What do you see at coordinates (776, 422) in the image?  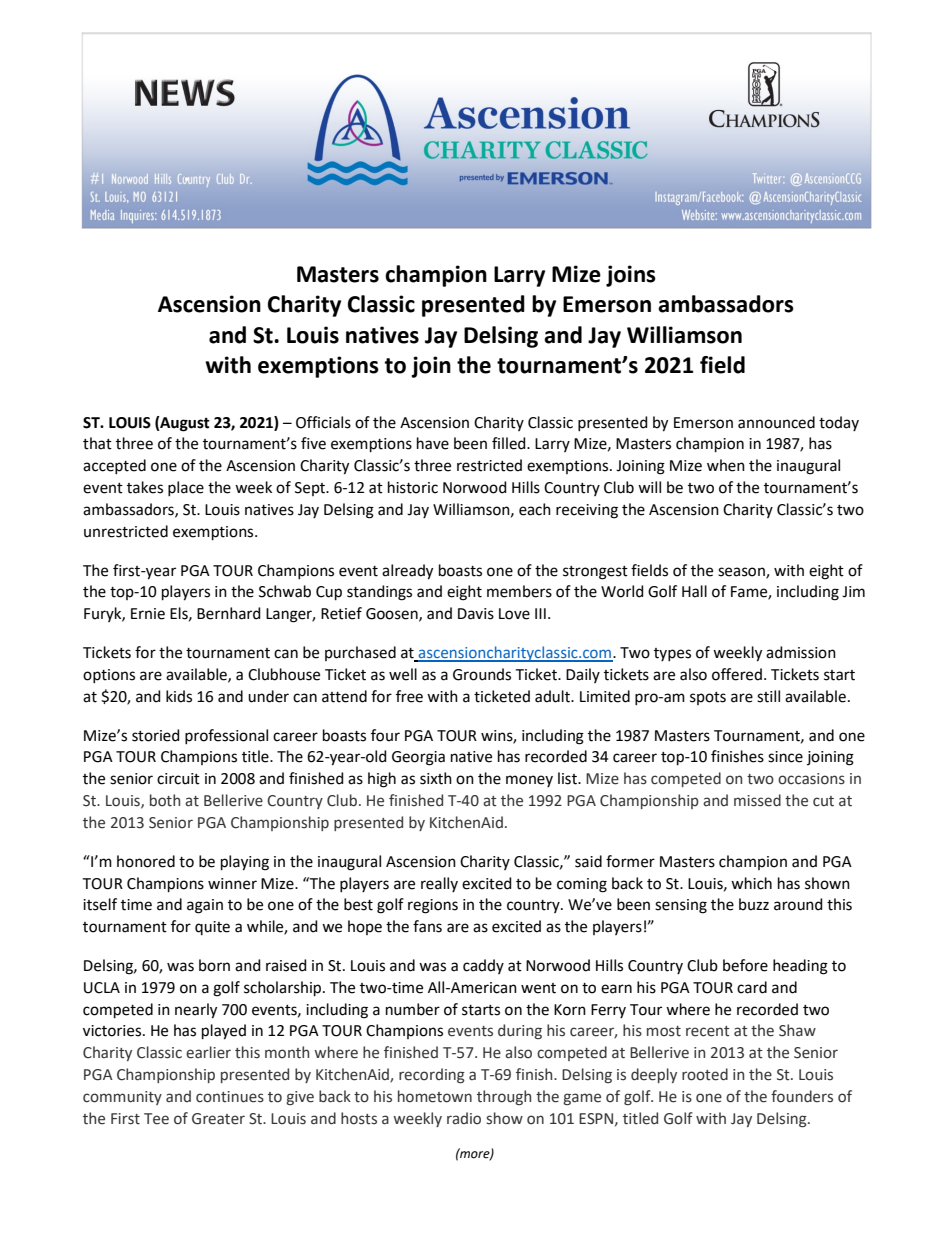 I see `announced` at bounding box center [776, 422].
